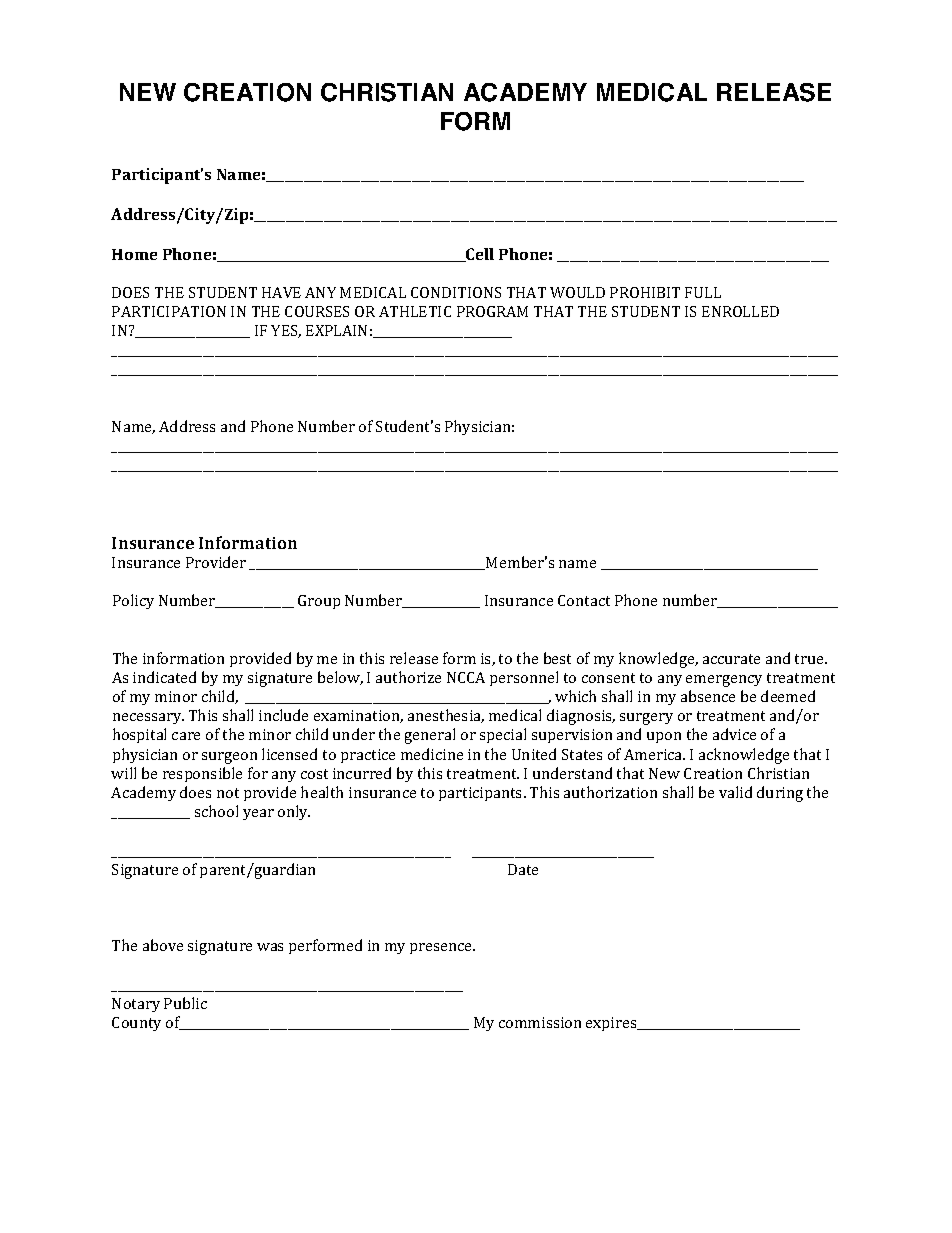 This screenshot has width=952, height=1233. What do you see at coordinates (169, 311) in the screenshot?
I see `PARTICIPATION` at bounding box center [169, 311].
